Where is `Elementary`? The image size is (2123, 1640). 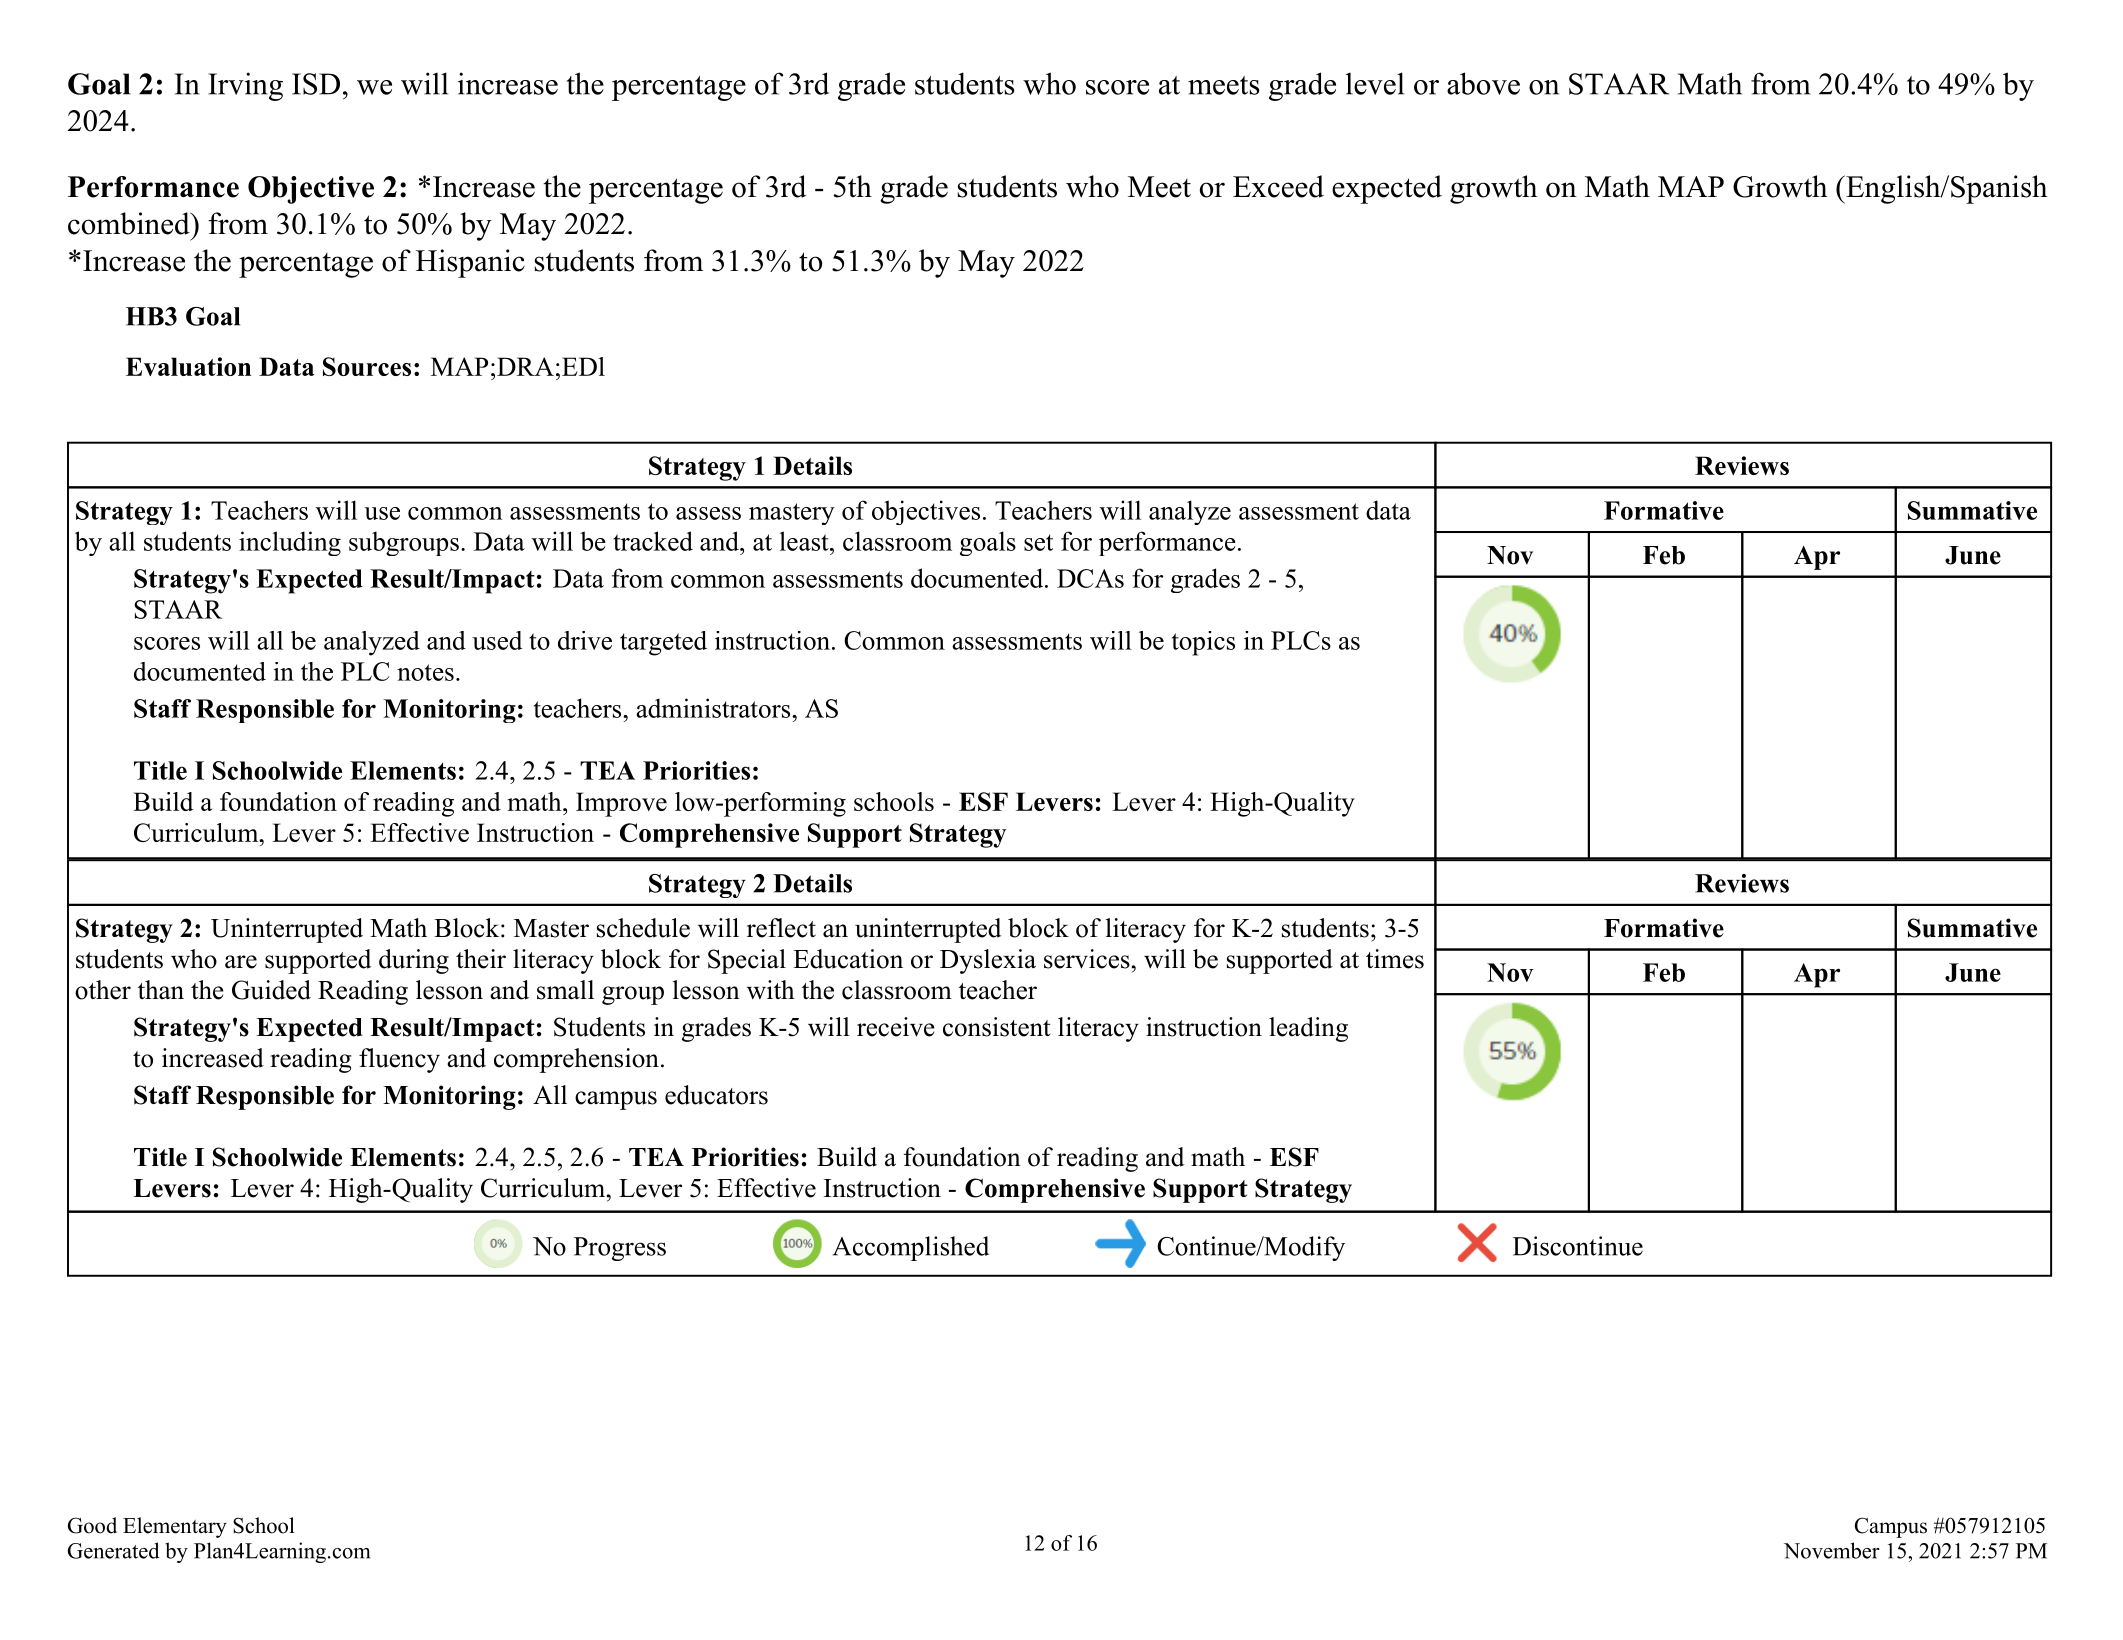 Elementary is located at coordinates (175, 1527).
